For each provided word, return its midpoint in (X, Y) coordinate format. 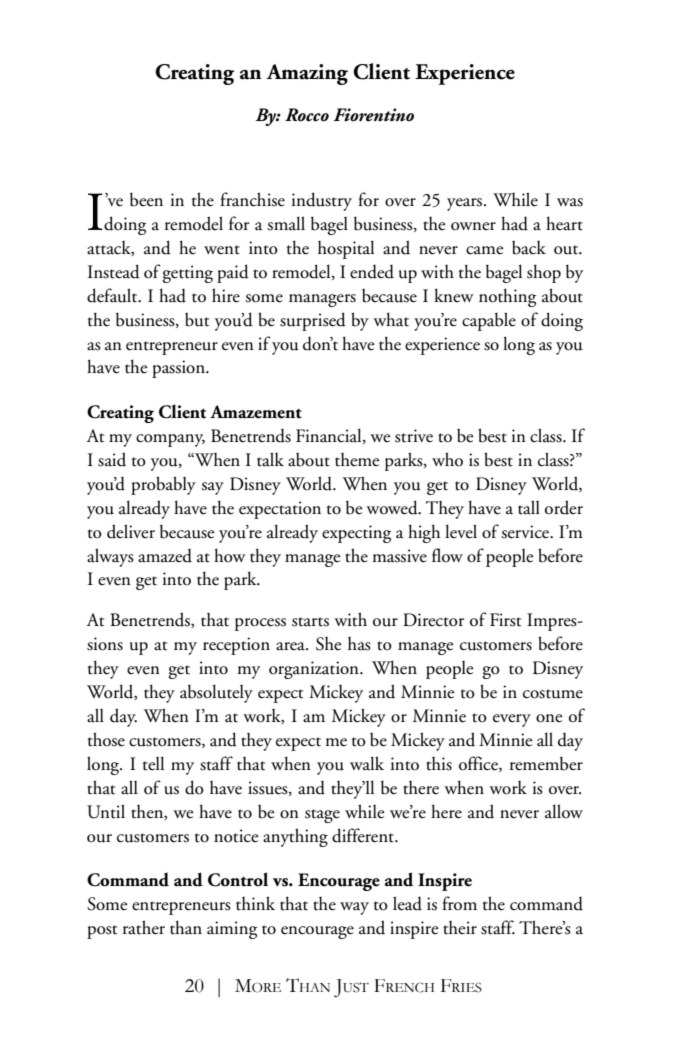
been (146, 199)
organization (315, 670)
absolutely (216, 693)
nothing (507, 297)
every (512, 720)
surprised (313, 321)
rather (144, 927)
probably (163, 485)
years (466, 204)
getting (188, 274)
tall (529, 507)
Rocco (307, 115)
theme (357, 460)
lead (407, 903)
